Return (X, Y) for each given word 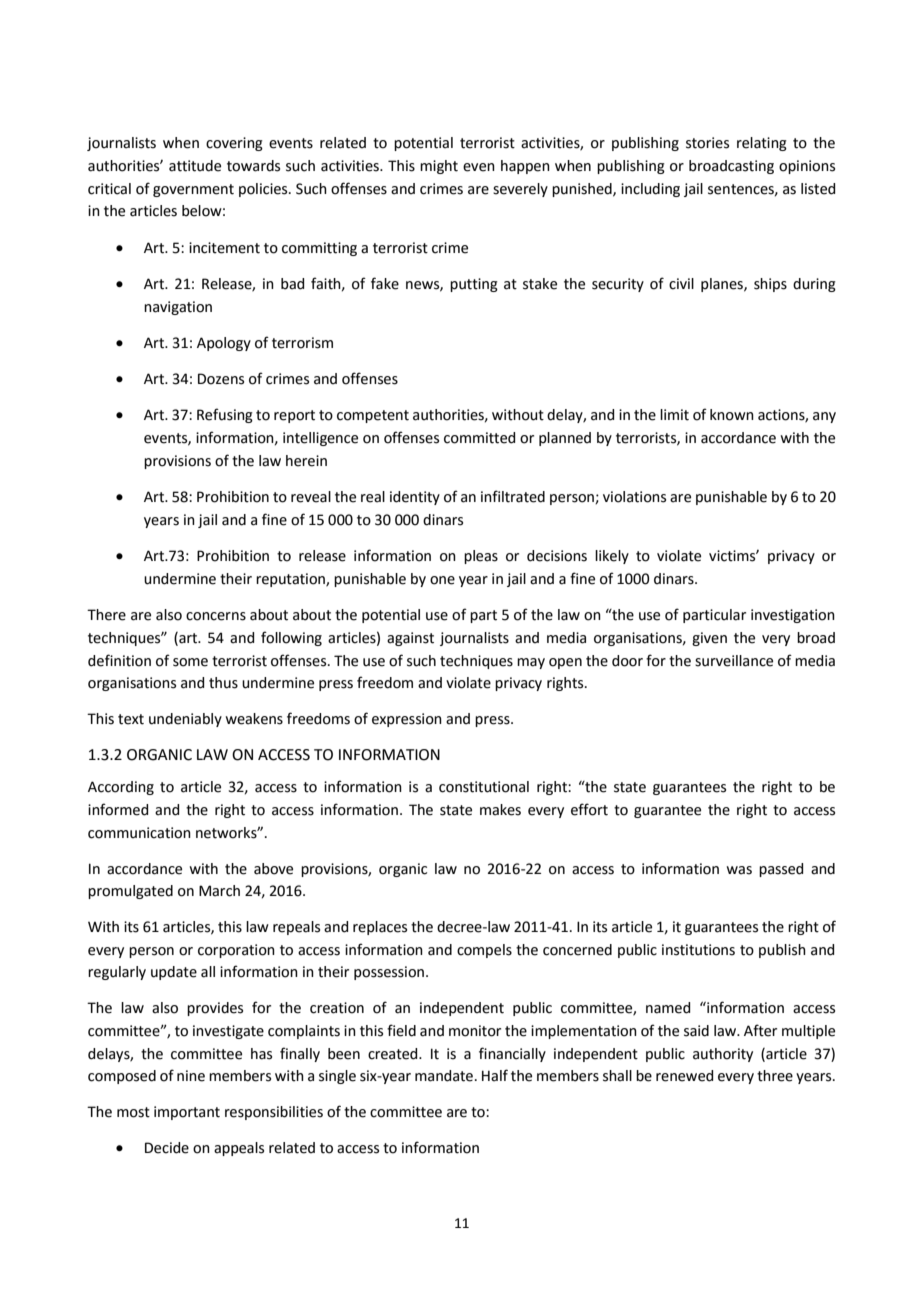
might (439, 167)
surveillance (734, 661)
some (190, 662)
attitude (195, 166)
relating (762, 144)
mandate (444, 1076)
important (187, 1113)
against (410, 639)
